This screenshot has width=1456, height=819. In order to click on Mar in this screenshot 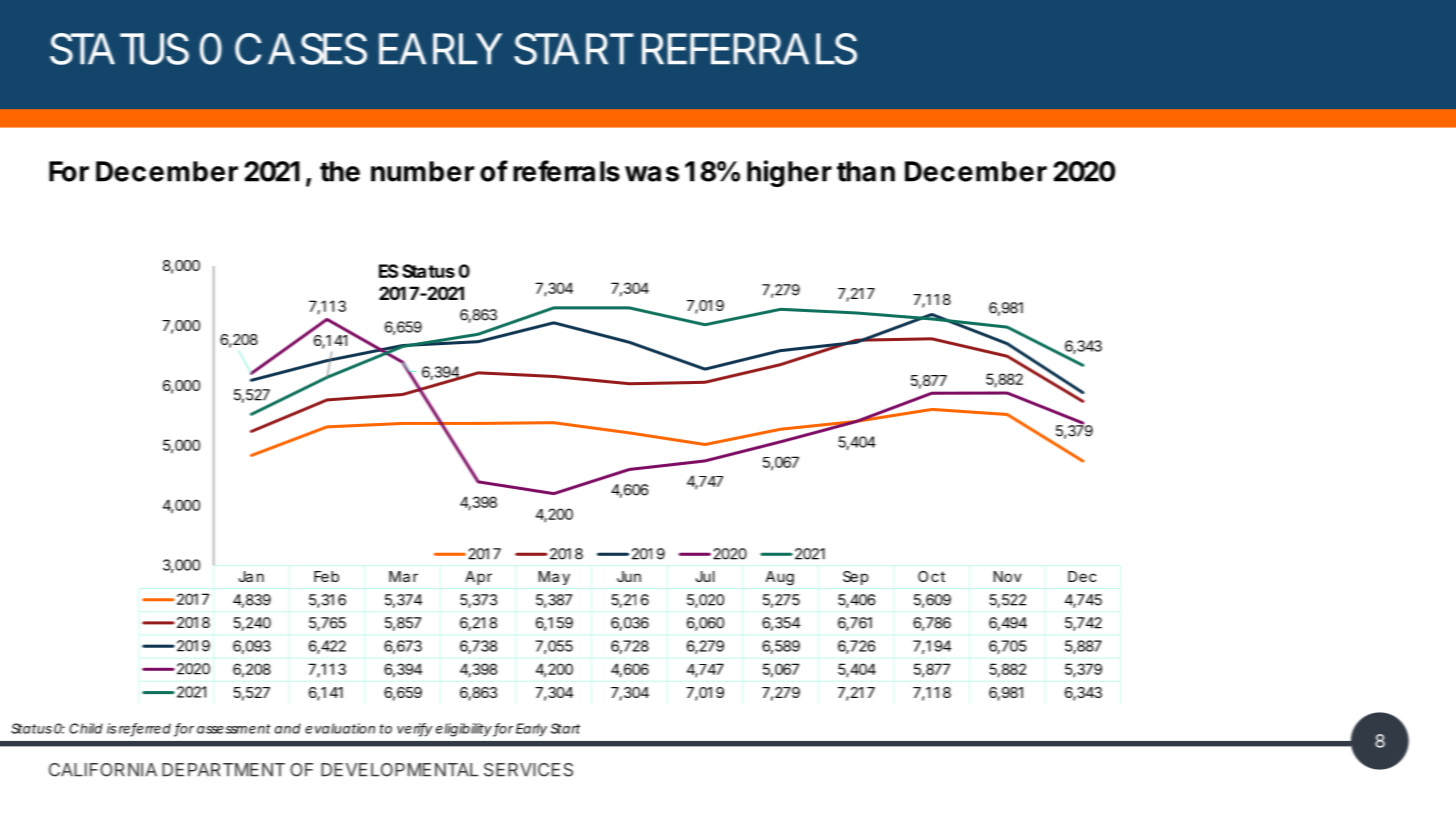, I will do `click(403, 576)`.
